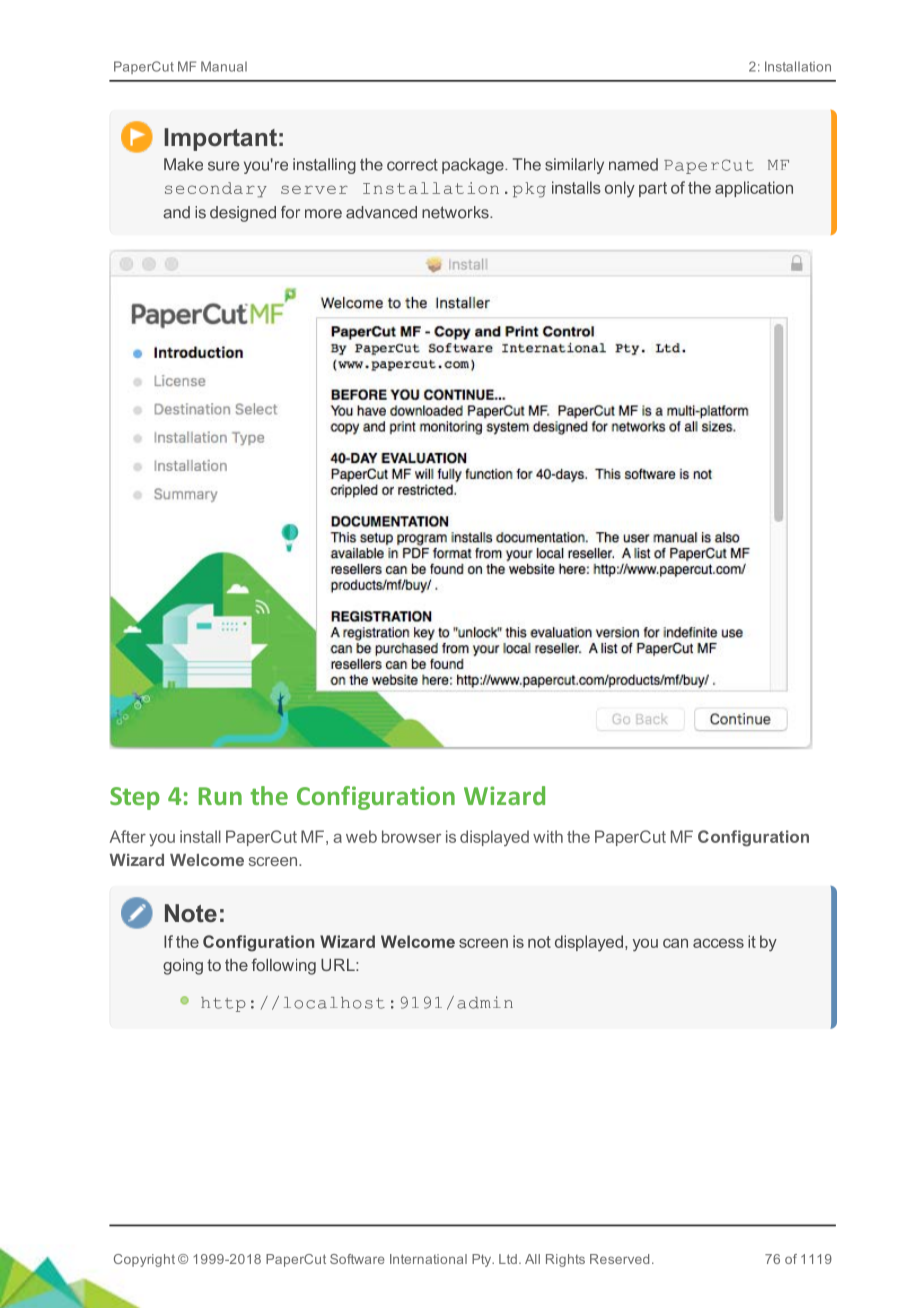  What do you see at coordinates (633, 164) in the document?
I see `named` at bounding box center [633, 164].
